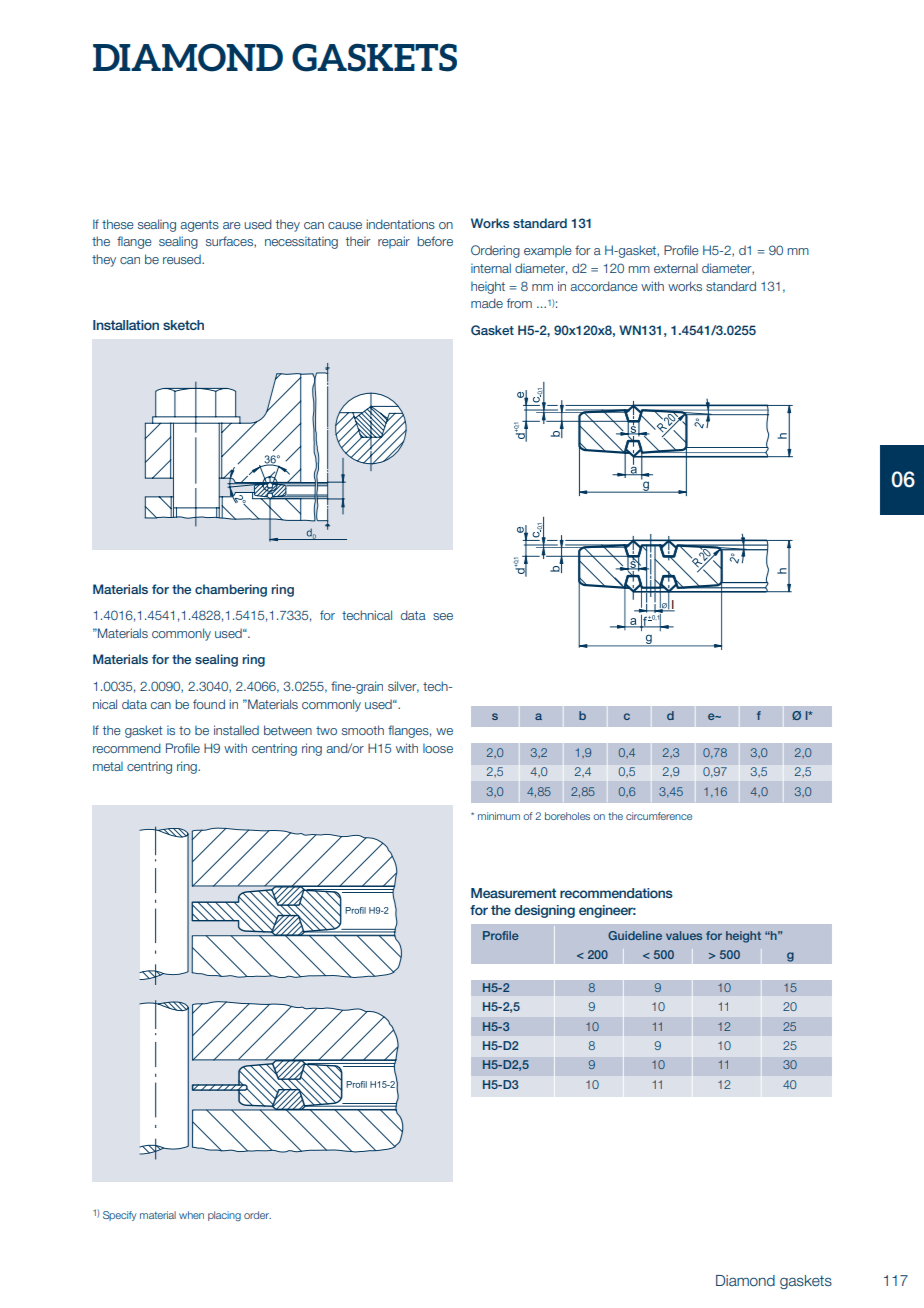  What do you see at coordinates (126, 325) in the screenshot?
I see `Installation` at bounding box center [126, 325].
